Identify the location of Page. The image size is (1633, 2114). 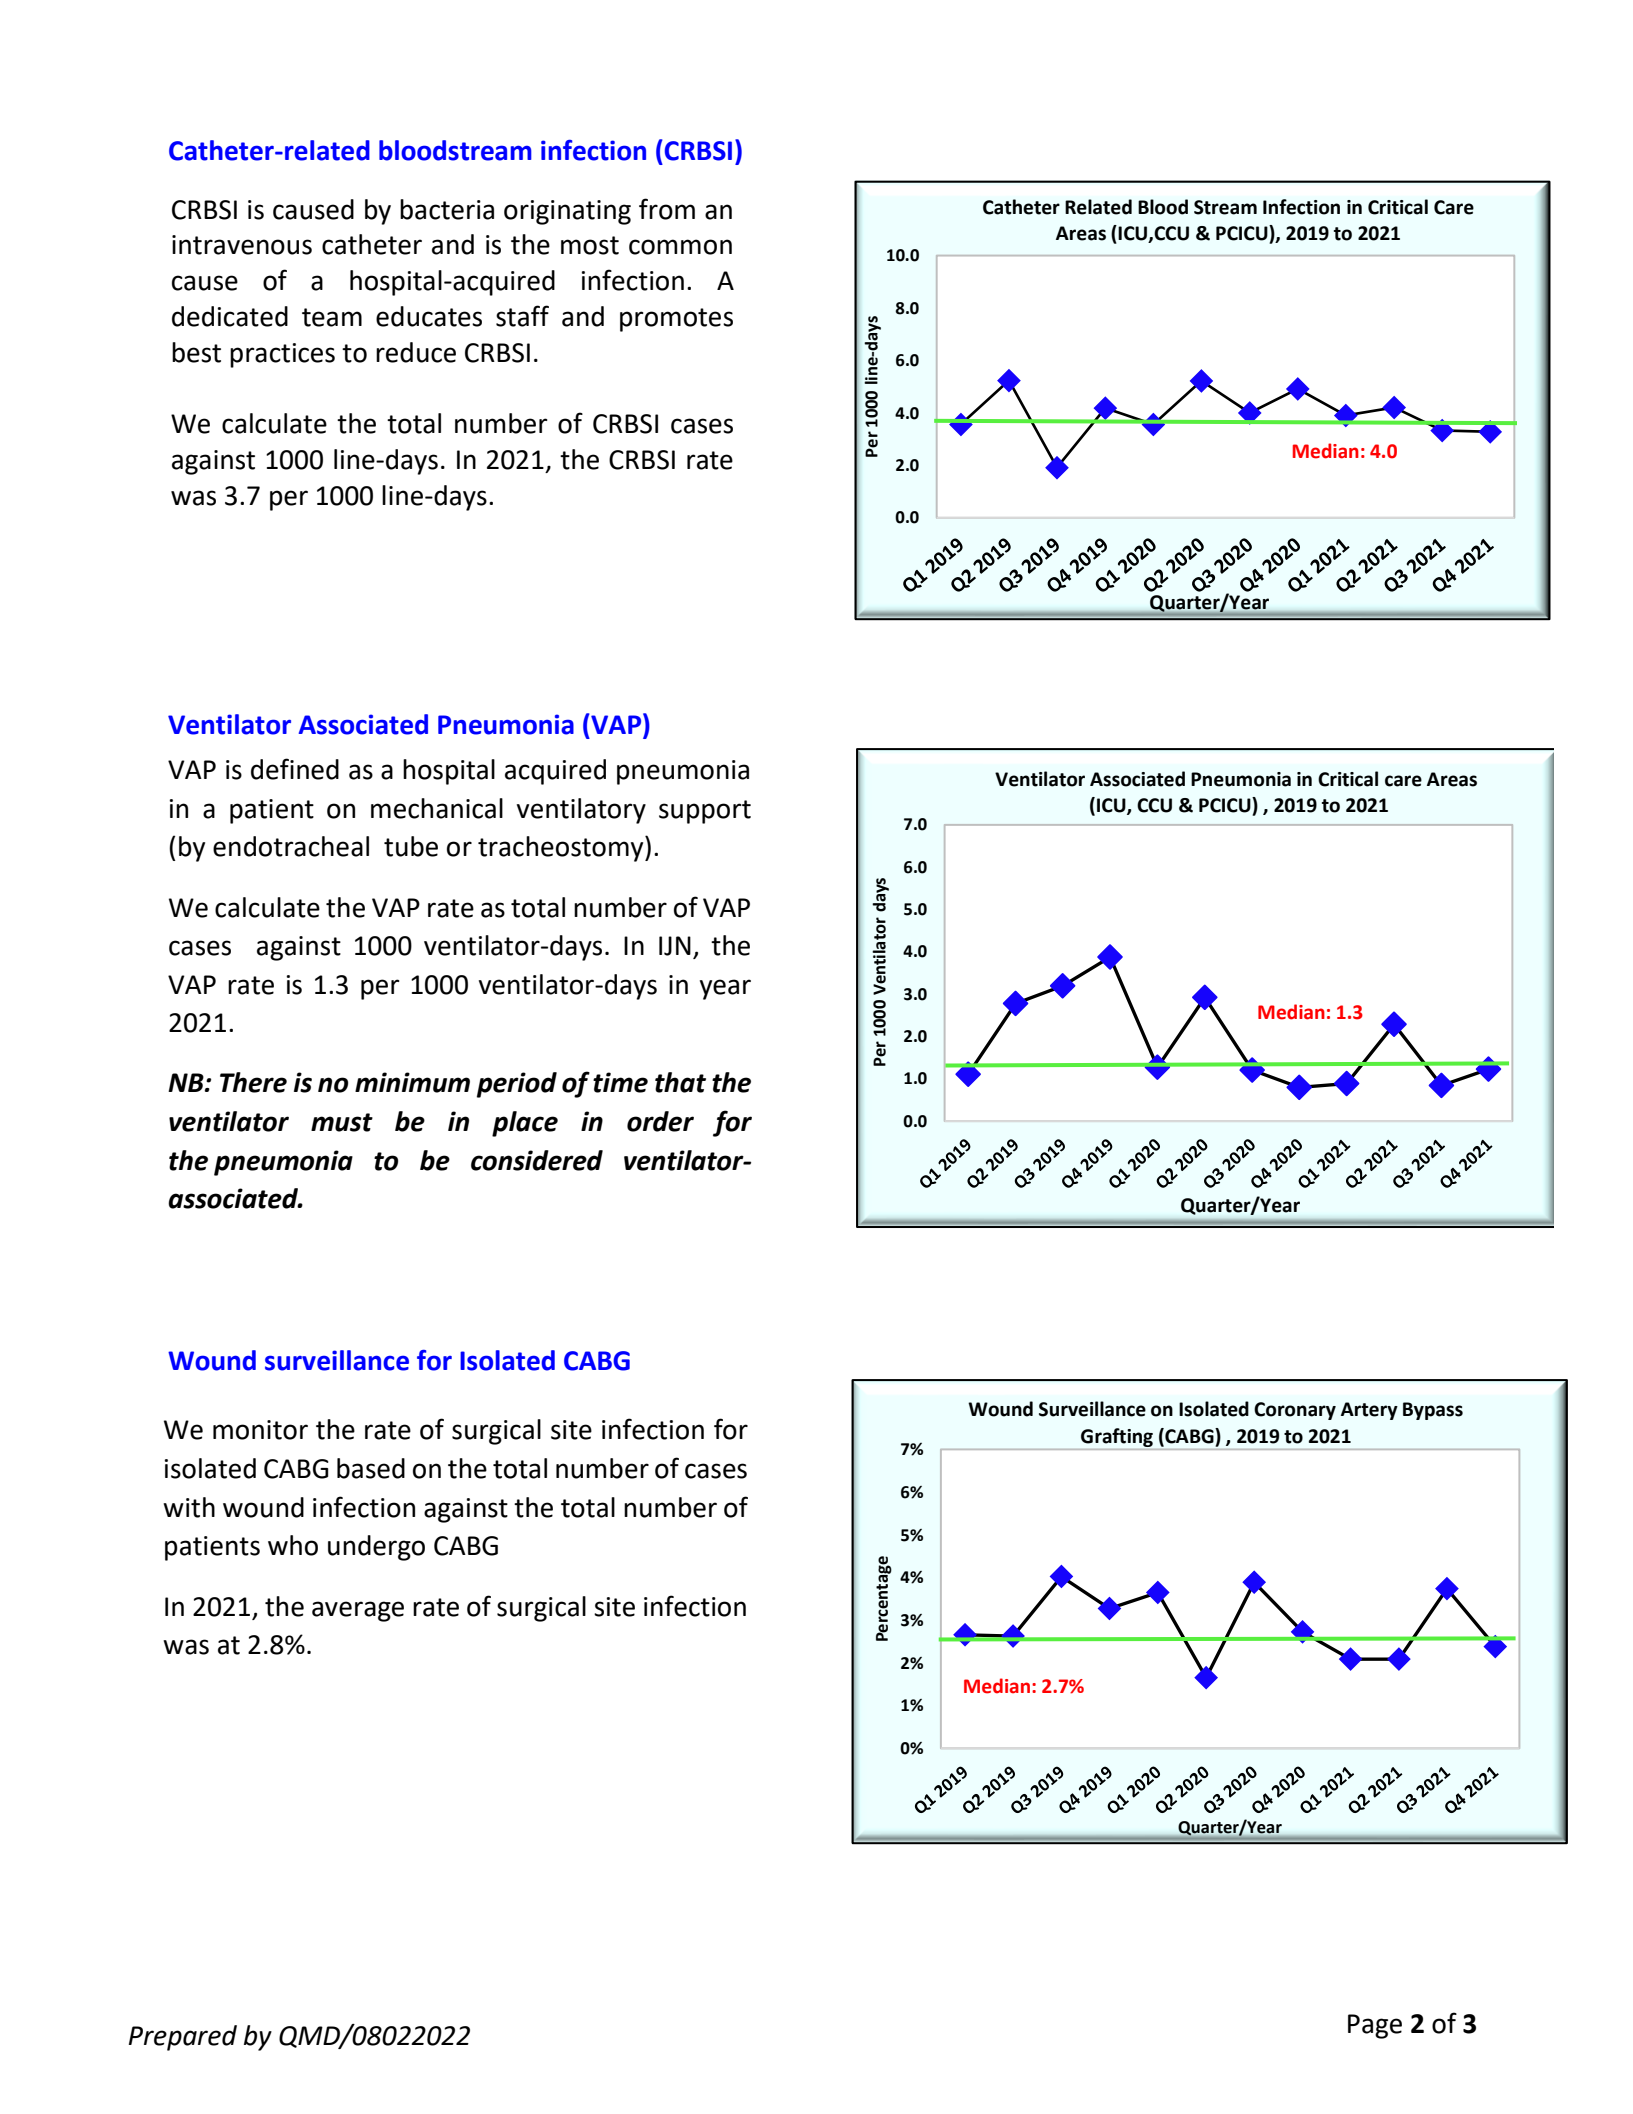
(1375, 2026).
